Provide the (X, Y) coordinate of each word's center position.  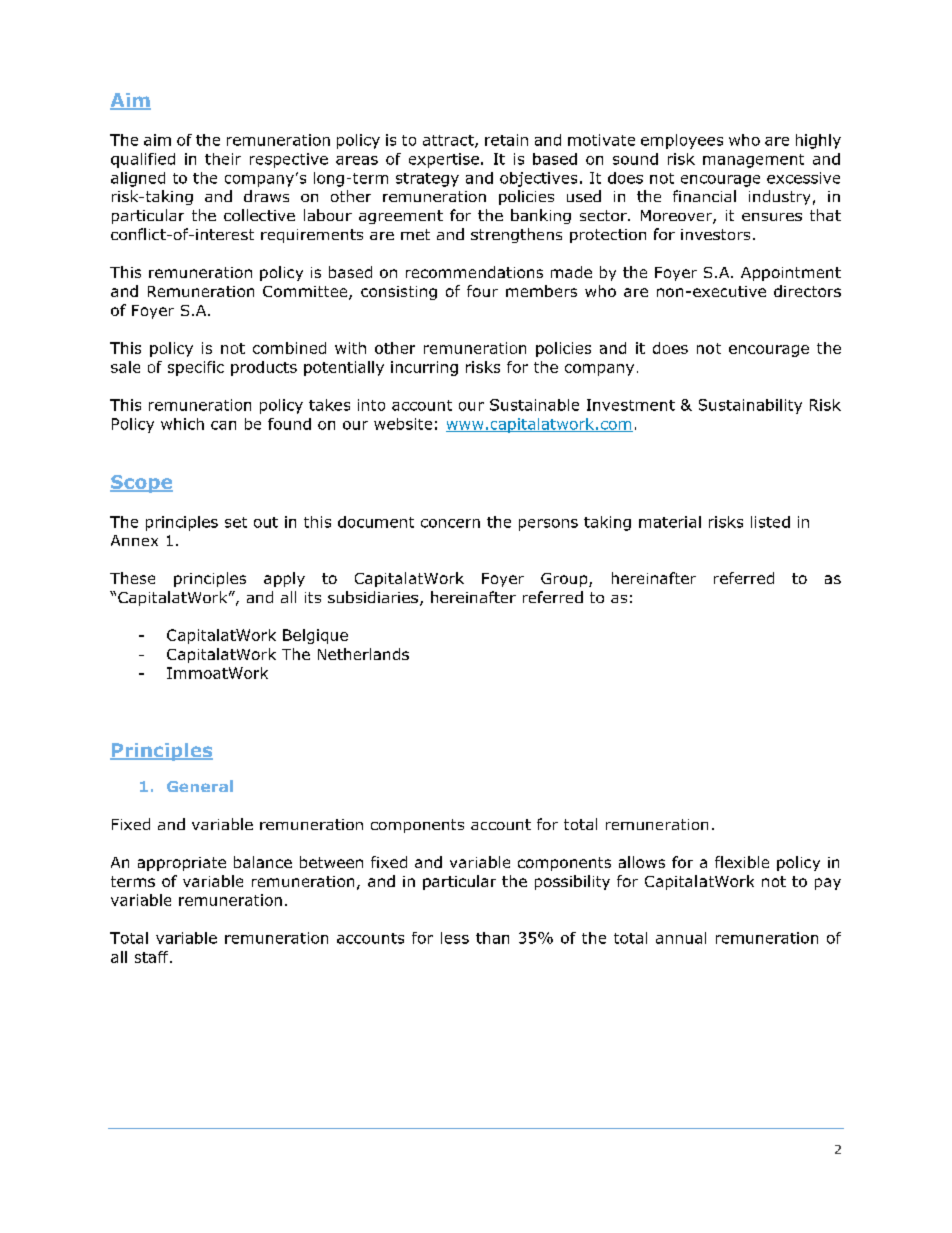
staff (153, 957)
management (753, 161)
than (492, 938)
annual (681, 938)
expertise (444, 160)
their (223, 159)
